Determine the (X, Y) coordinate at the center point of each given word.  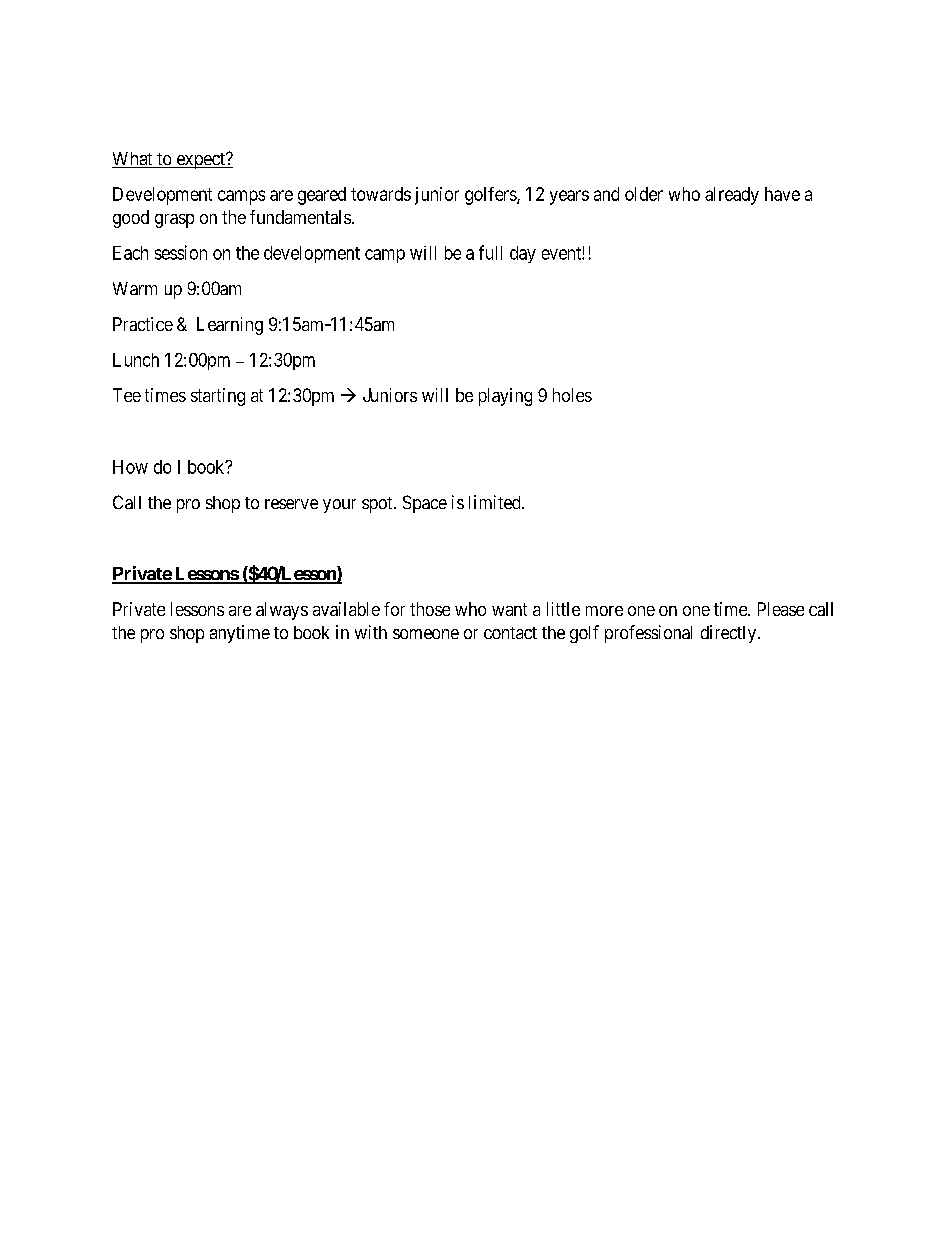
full (490, 252)
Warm (135, 288)
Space (425, 504)
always (282, 611)
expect (200, 161)
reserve (291, 504)
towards (381, 194)
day (523, 254)
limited (496, 502)
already (732, 196)
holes (572, 395)
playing (505, 397)
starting (218, 397)
